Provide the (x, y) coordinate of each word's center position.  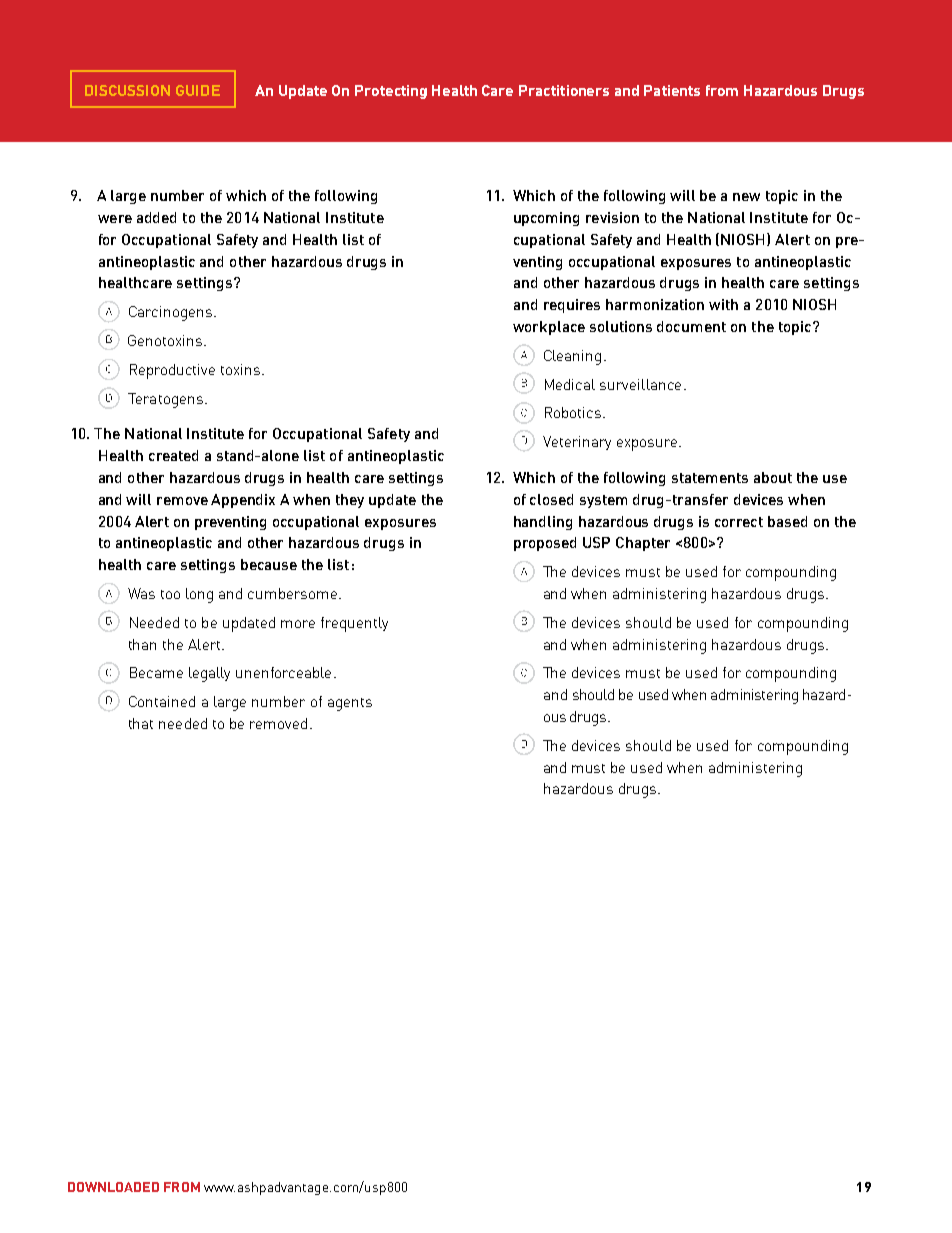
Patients (672, 90)
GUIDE (198, 90)
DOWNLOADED (113, 1187)
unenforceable (283, 672)
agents (350, 704)
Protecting (391, 92)
